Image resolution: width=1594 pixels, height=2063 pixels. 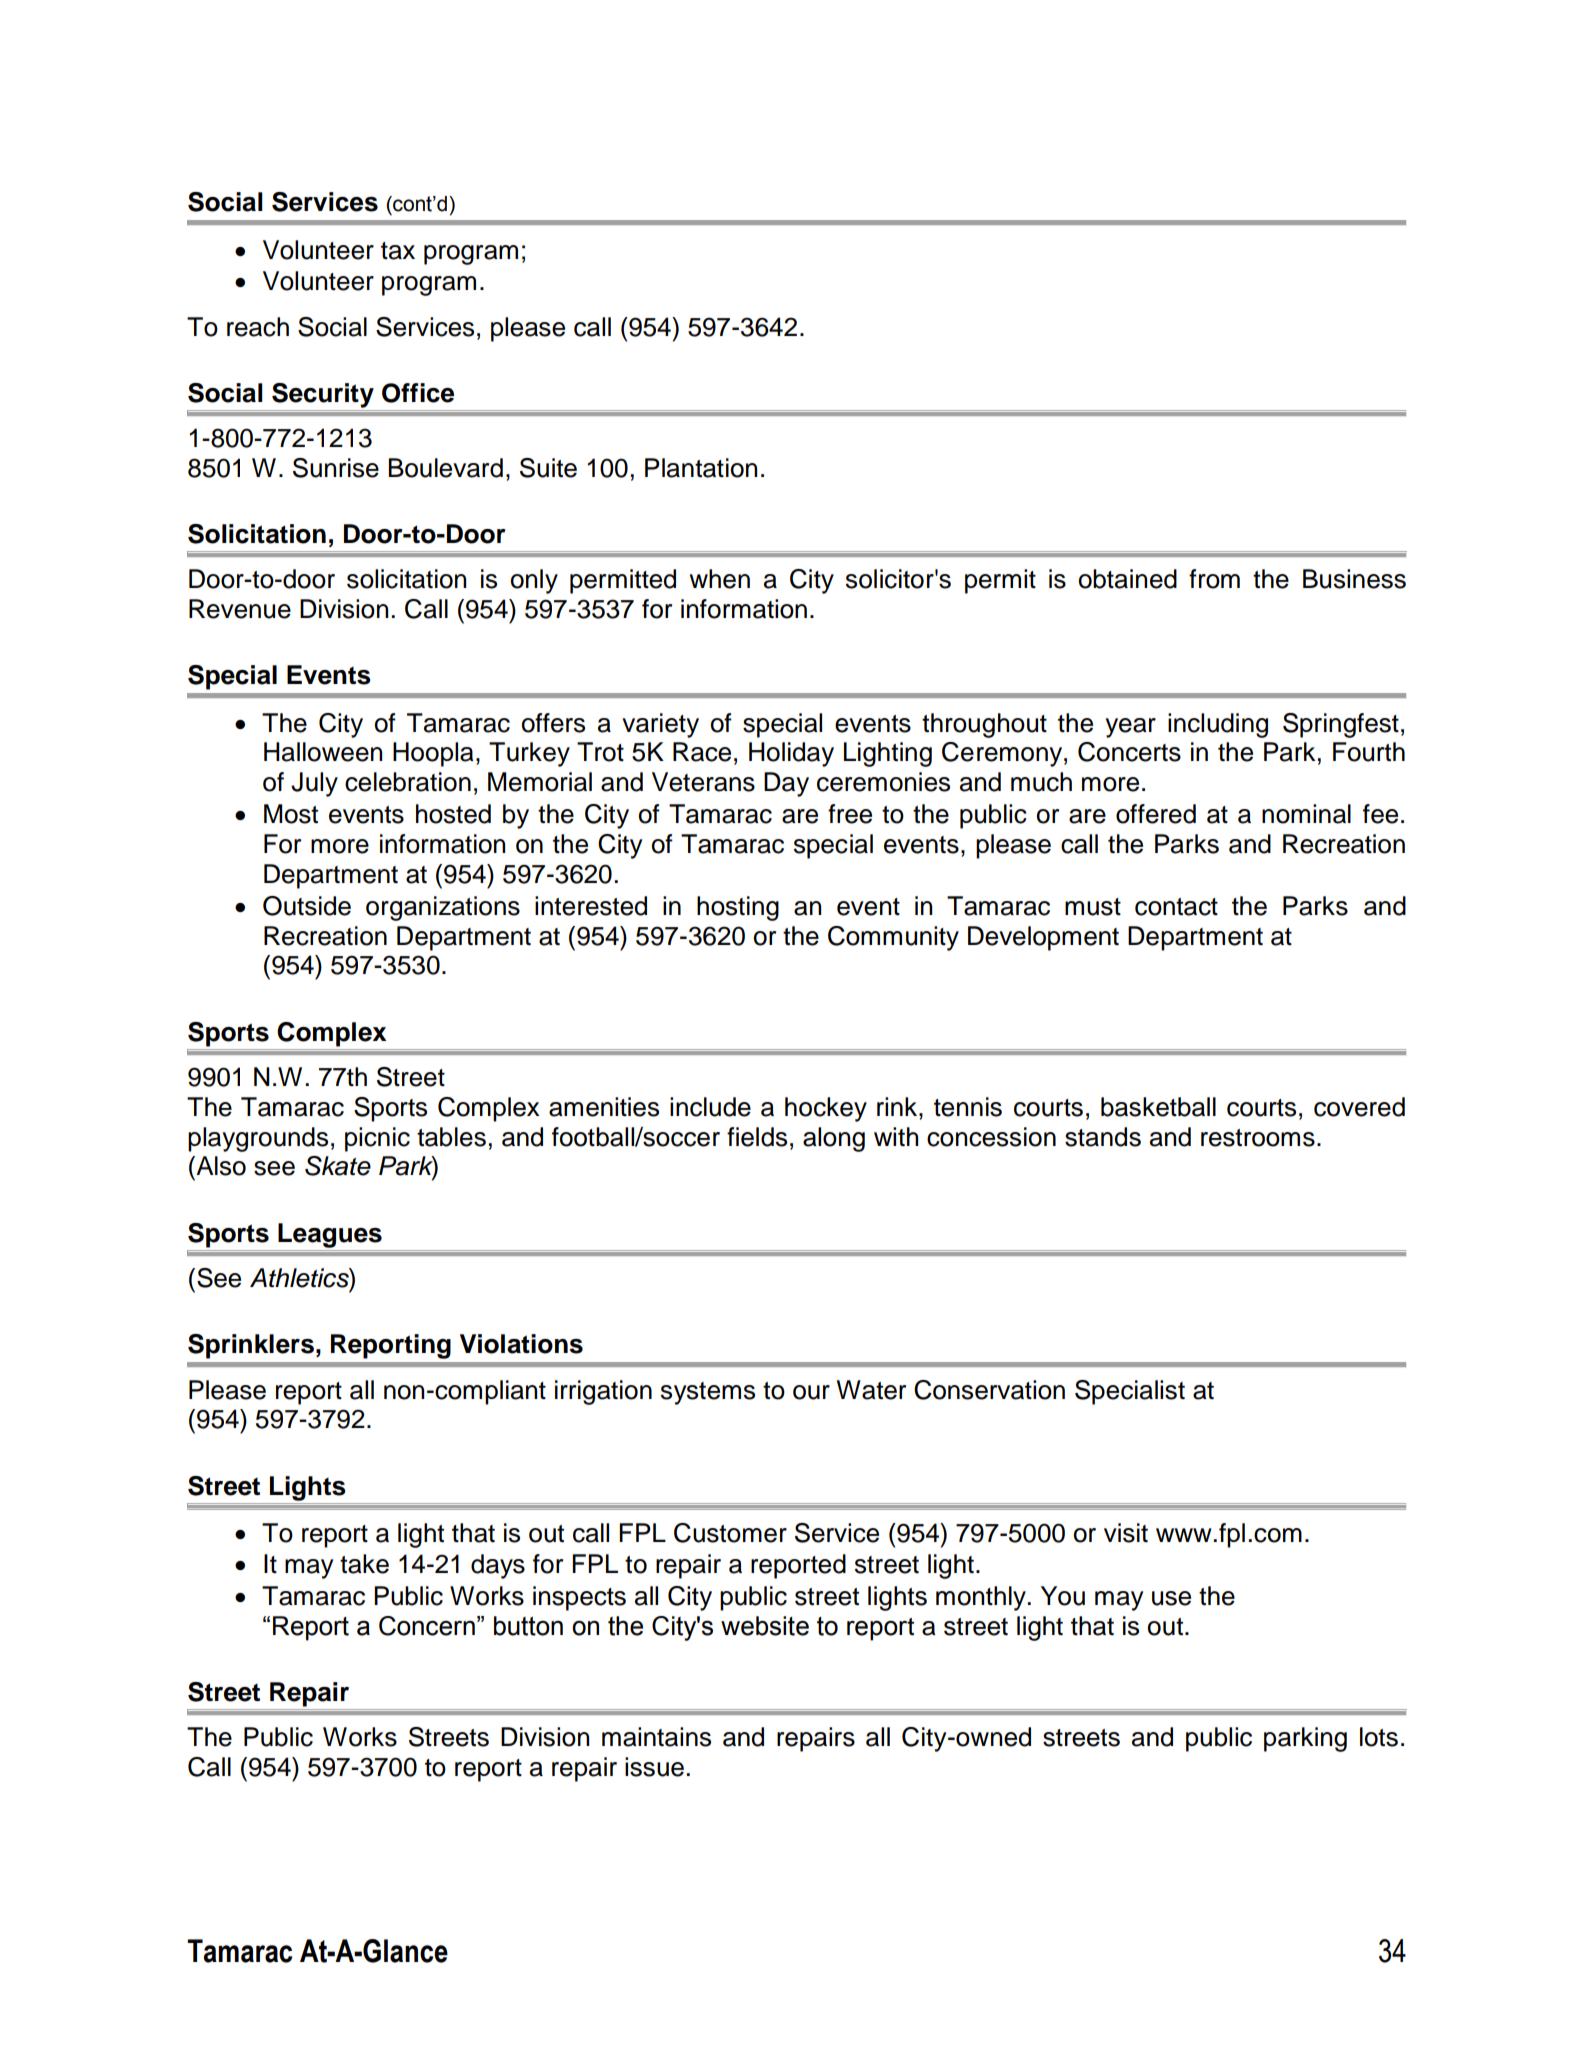 What do you see at coordinates (427, 1626) in the screenshot?
I see `Concern` at bounding box center [427, 1626].
